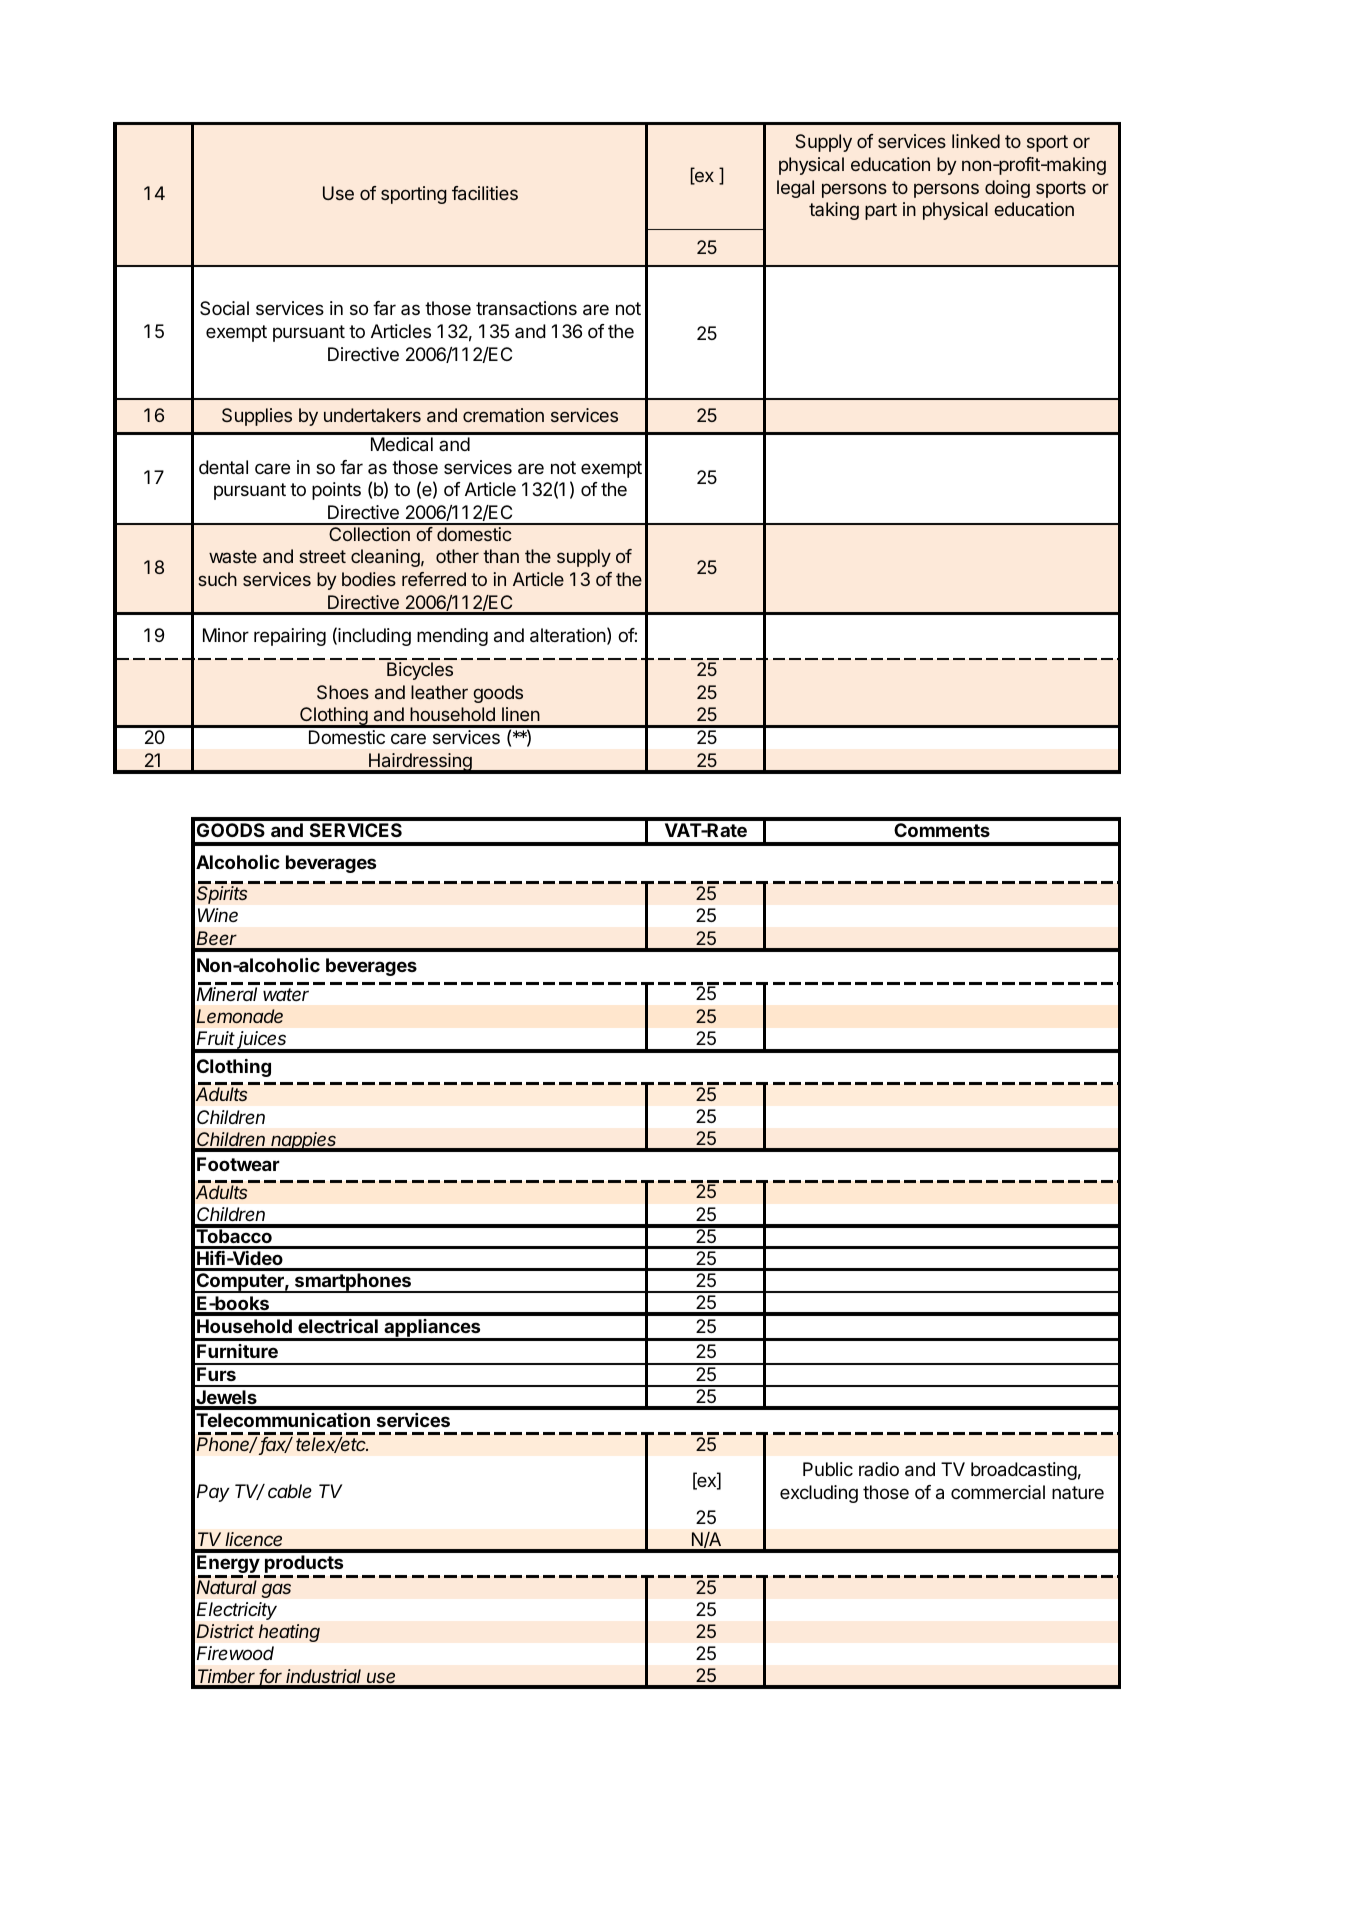 This screenshot has width=1356, height=1919. Describe the element at coordinates (795, 189) in the screenshot. I see `legal` at that location.
